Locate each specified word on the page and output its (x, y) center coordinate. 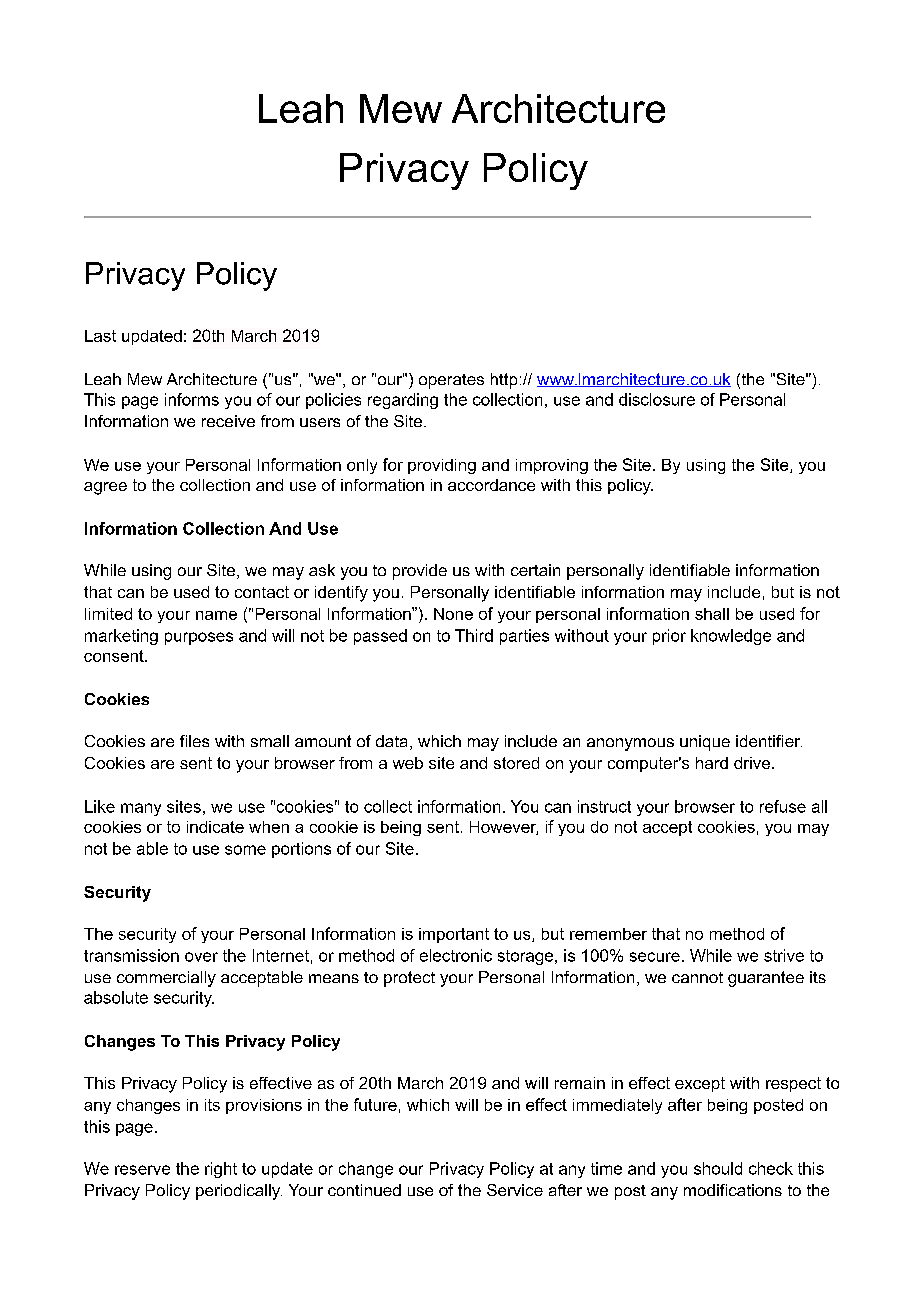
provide (420, 572)
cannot (697, 977)
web (408, 763)
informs (192, 399)
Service (515, 1190)
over (201, 957)
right (221, 1170)
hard (712, 763)
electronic (456, 955)
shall (712, 614)
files (194, 741)
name (216, 615)
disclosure (657, 399)
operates (451, 381)
